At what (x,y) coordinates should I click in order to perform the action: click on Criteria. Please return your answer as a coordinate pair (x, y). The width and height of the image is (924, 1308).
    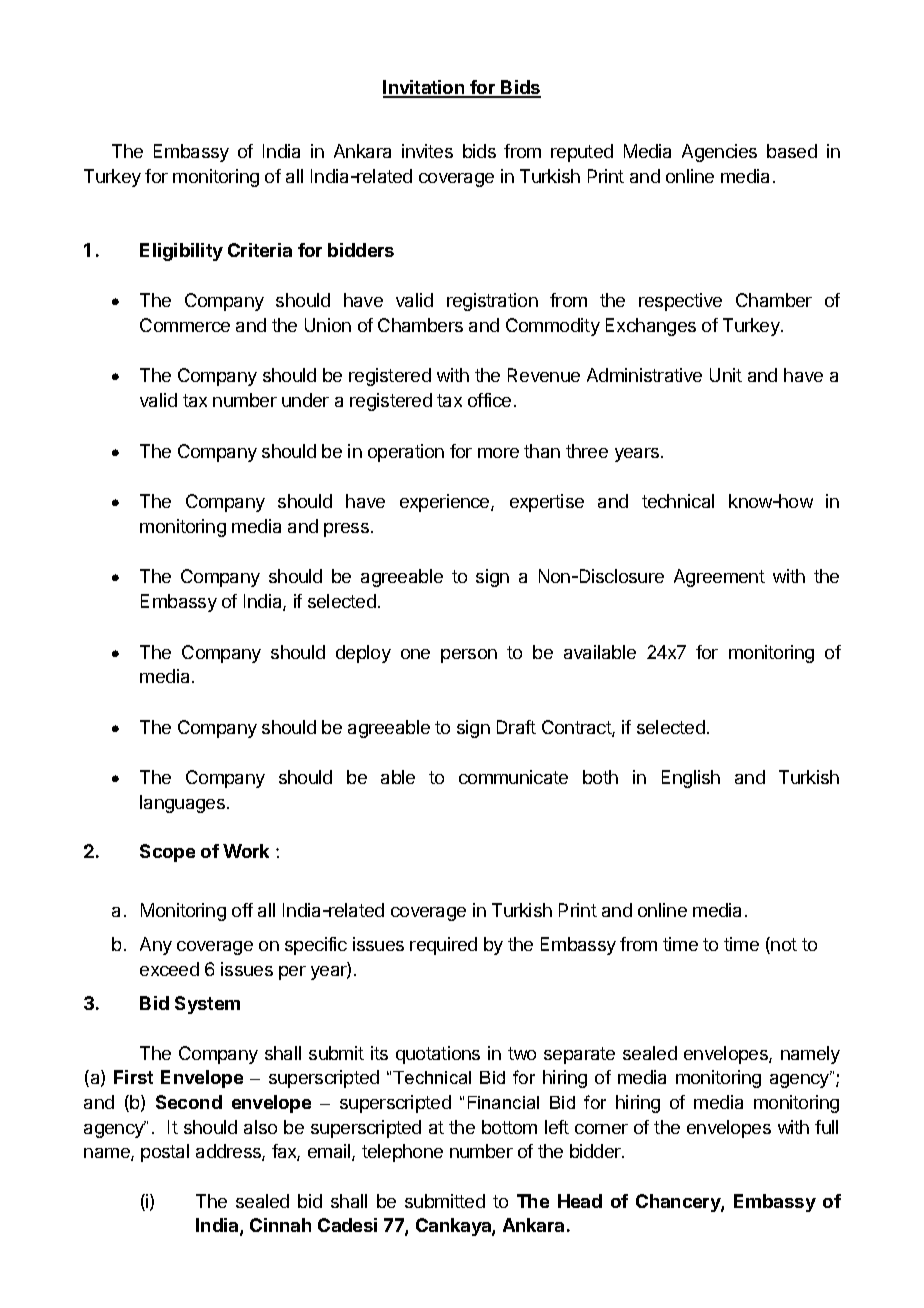
    Looking at the image, I should click on (260, 250).
